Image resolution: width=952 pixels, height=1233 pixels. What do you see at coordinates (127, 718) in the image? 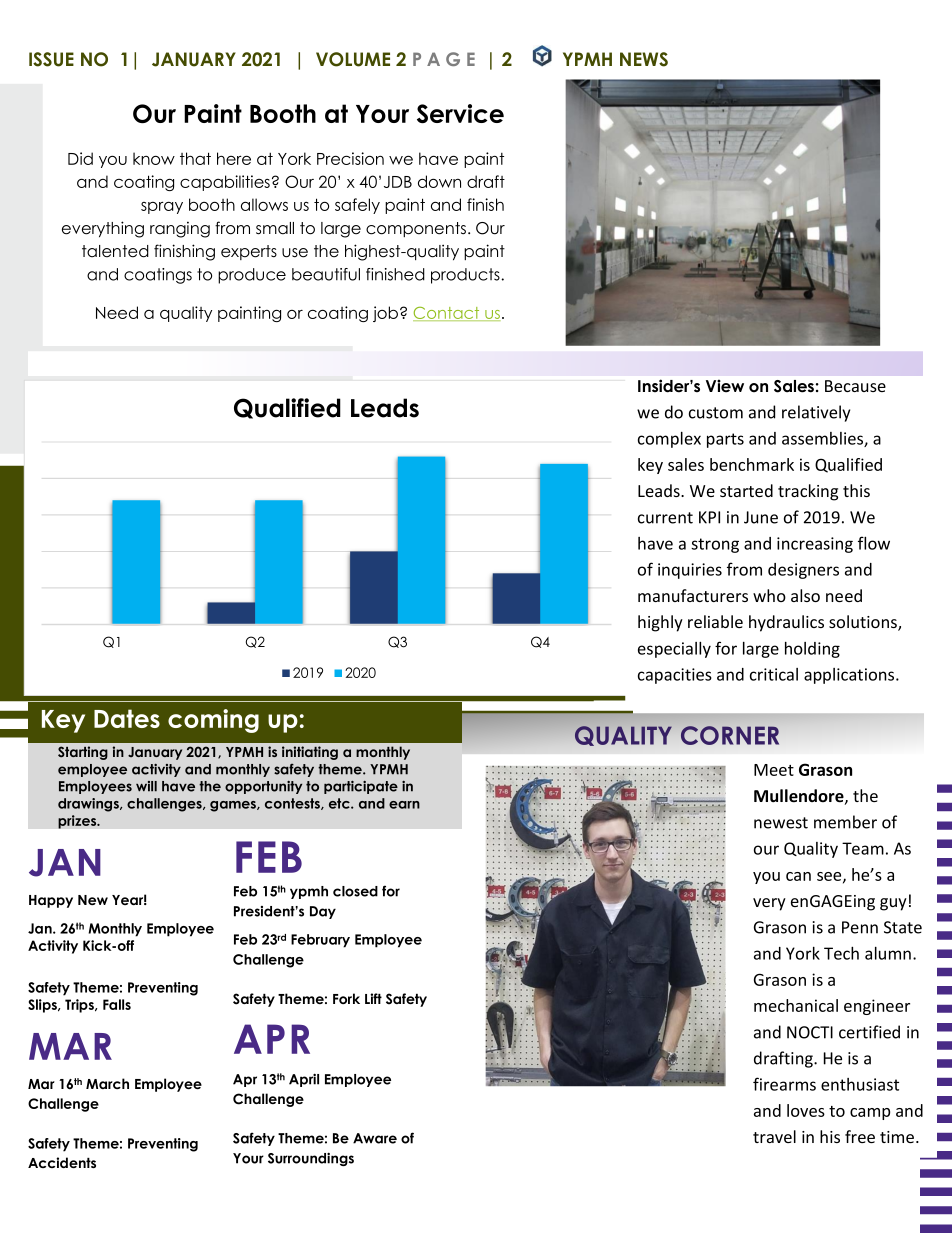
I see `Dates` at bounding box center [127, 718].
